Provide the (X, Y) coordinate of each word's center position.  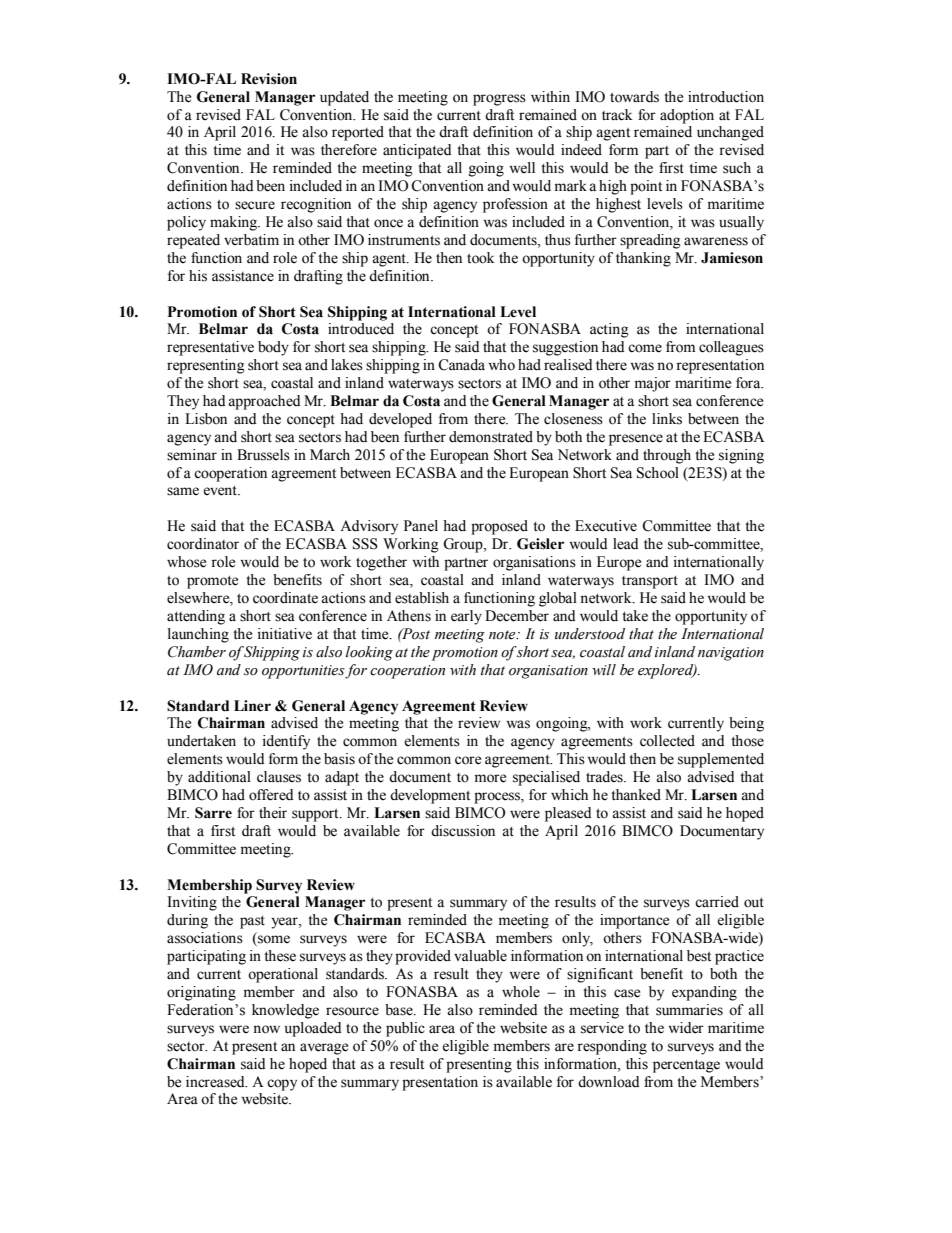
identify (286, 742)
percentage (686, 1066)
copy (282, 1085)
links (667, 419)
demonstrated (491, 437)
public (405, 1029)
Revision (269, 79)
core (468, 760)
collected (667, 741)
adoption (687, 116)
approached (264, 402)
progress (499, 100)
